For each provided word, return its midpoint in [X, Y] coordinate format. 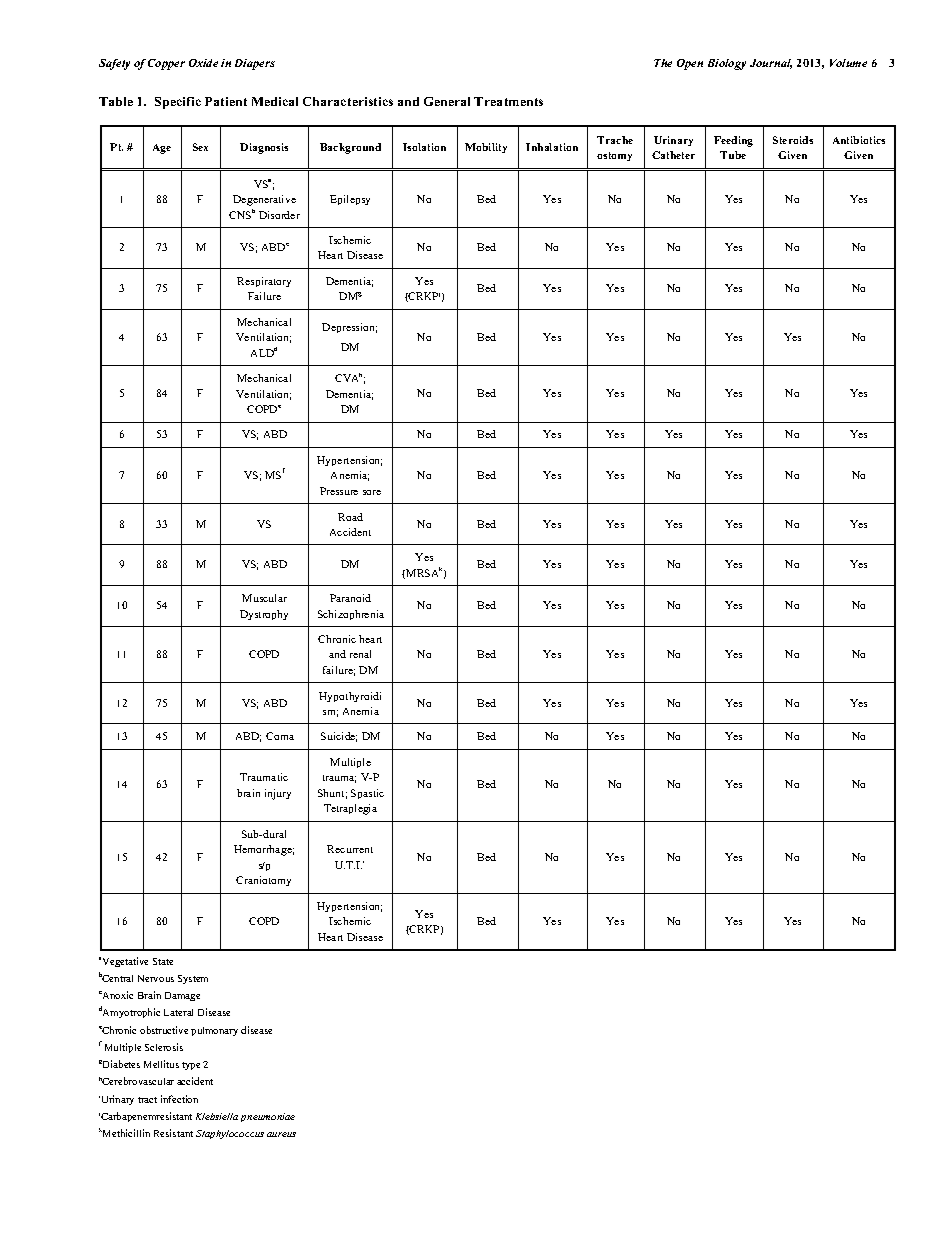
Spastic [367, 794]
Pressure [339, 491]
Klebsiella [217, 1116]
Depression [349, 328]
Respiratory [264, 282]
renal [360, 654]
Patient [226, 101]
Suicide [339, 737]
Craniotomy [263, 881]
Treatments [508, 101]
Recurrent [350, 849]
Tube [733, 155]
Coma [280, 736]
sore [372, 492]
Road [350, 517]
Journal [771, 64]
